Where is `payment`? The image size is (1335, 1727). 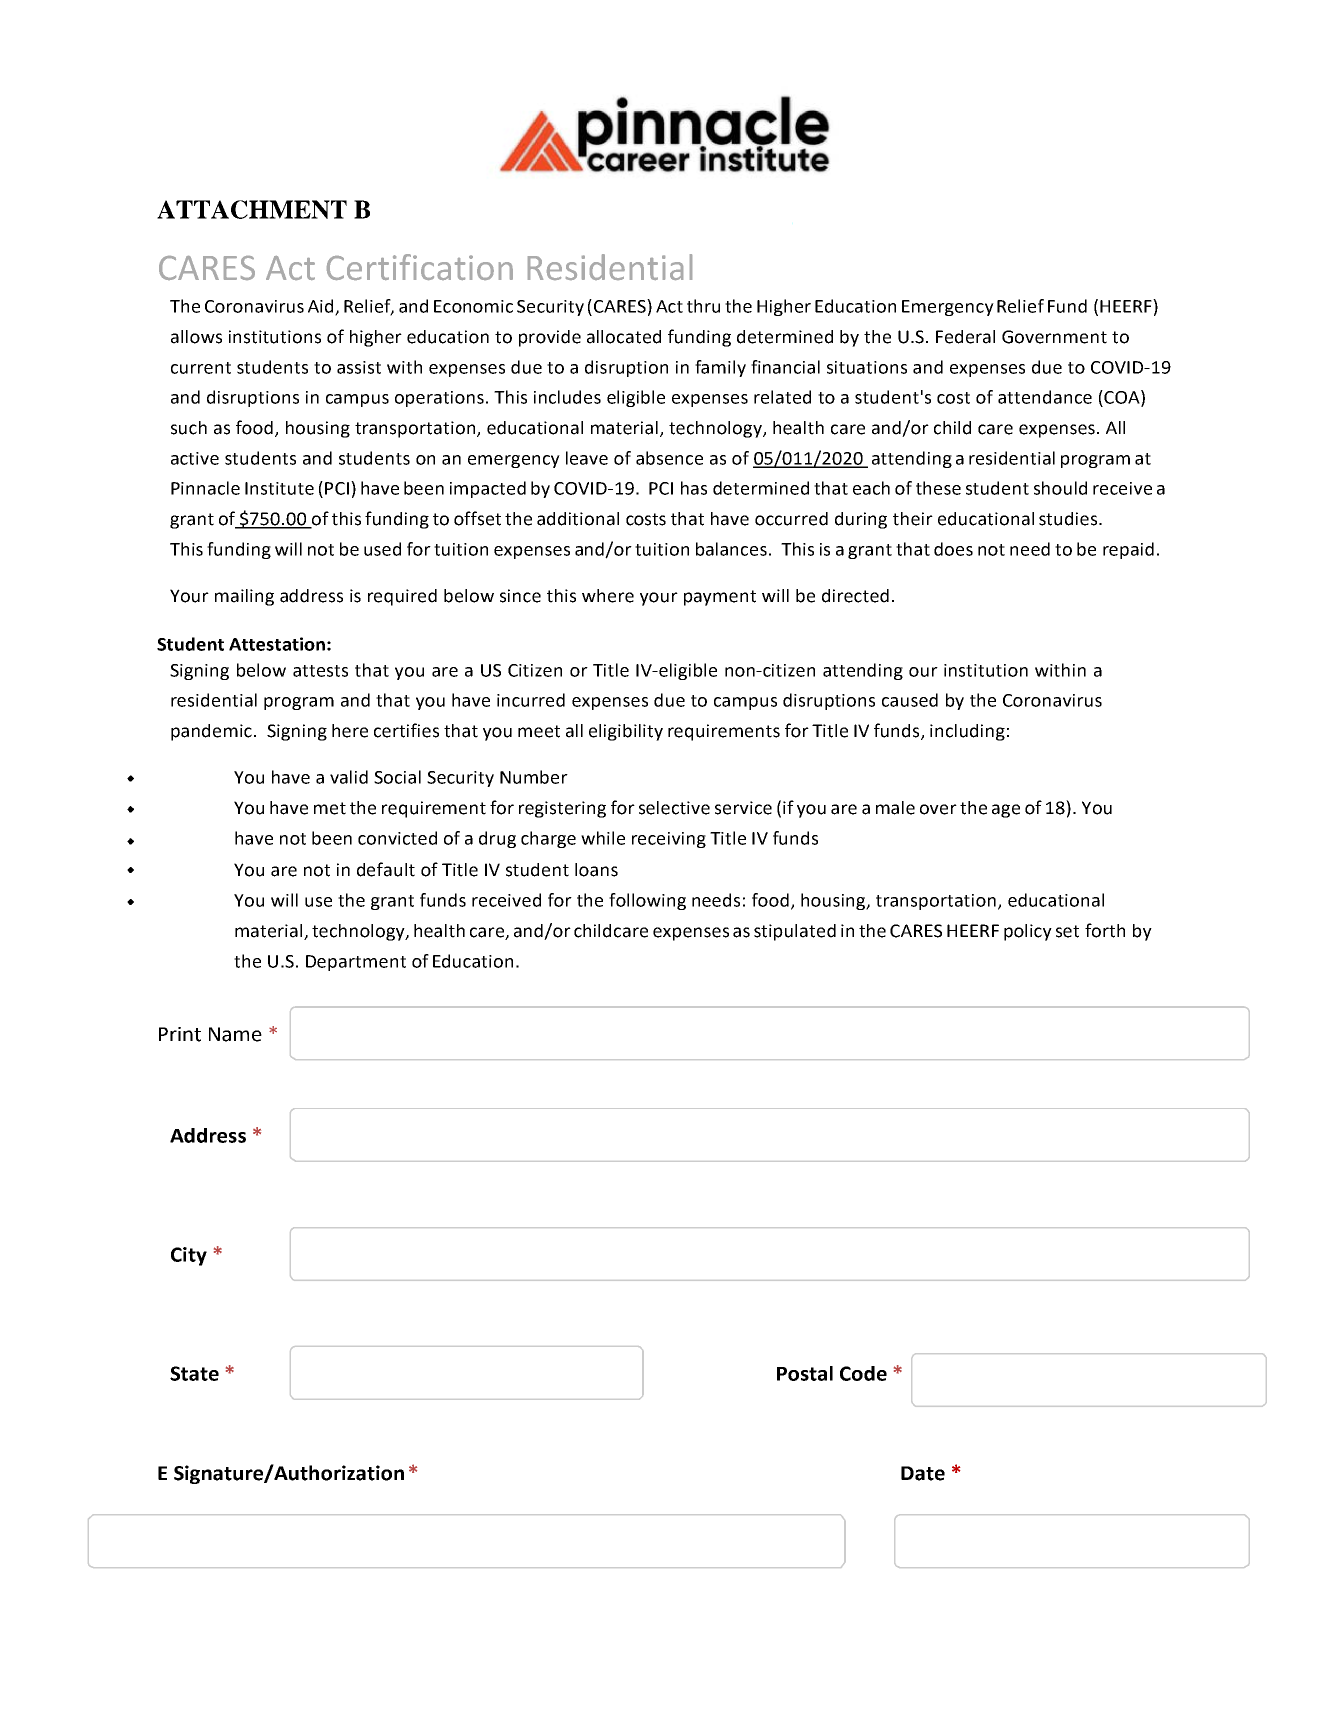
payment is located at coordinates (720, 598).
